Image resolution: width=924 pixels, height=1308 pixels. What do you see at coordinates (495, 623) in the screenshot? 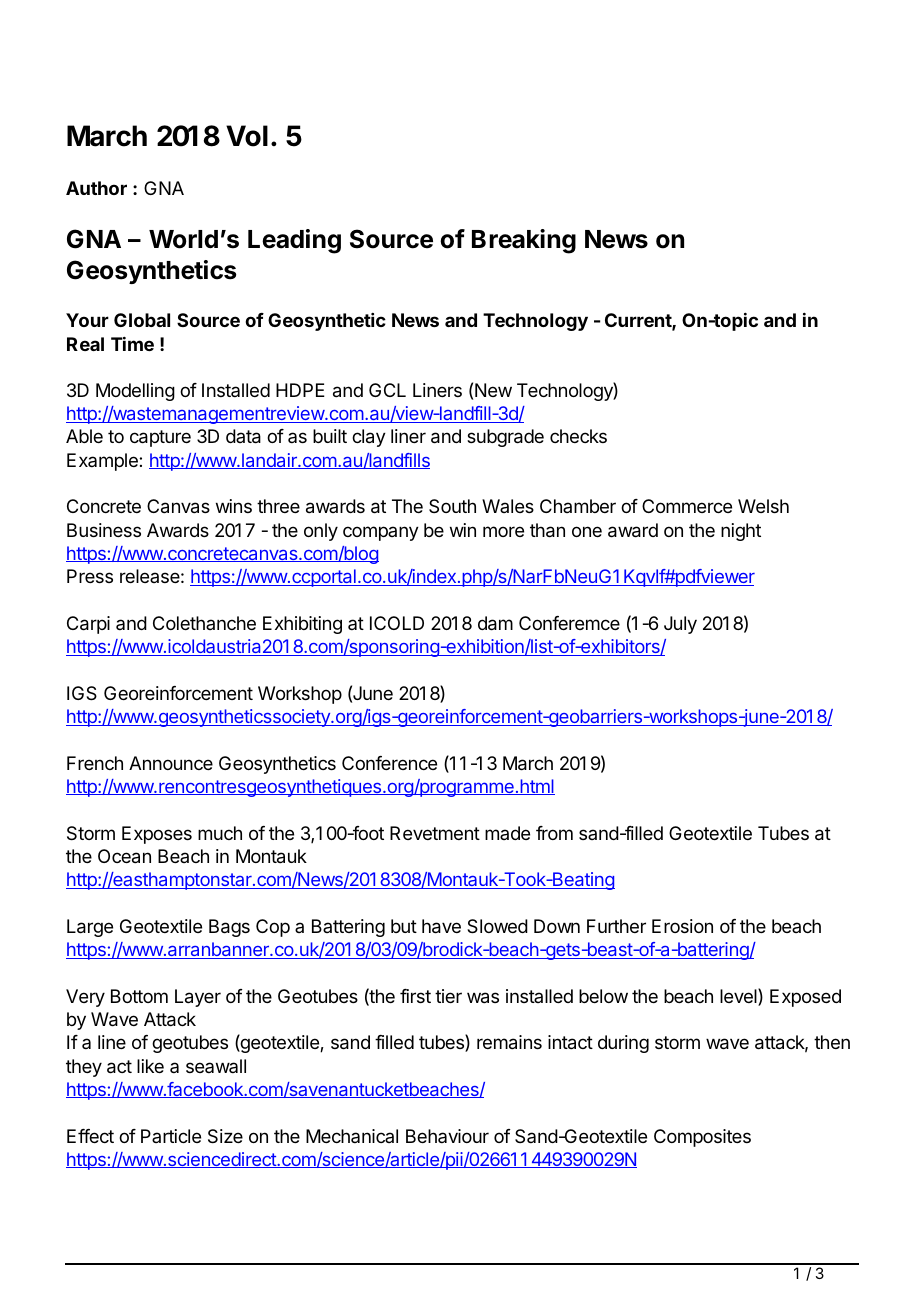
I see `dam` at bounding box center [495, 623].
